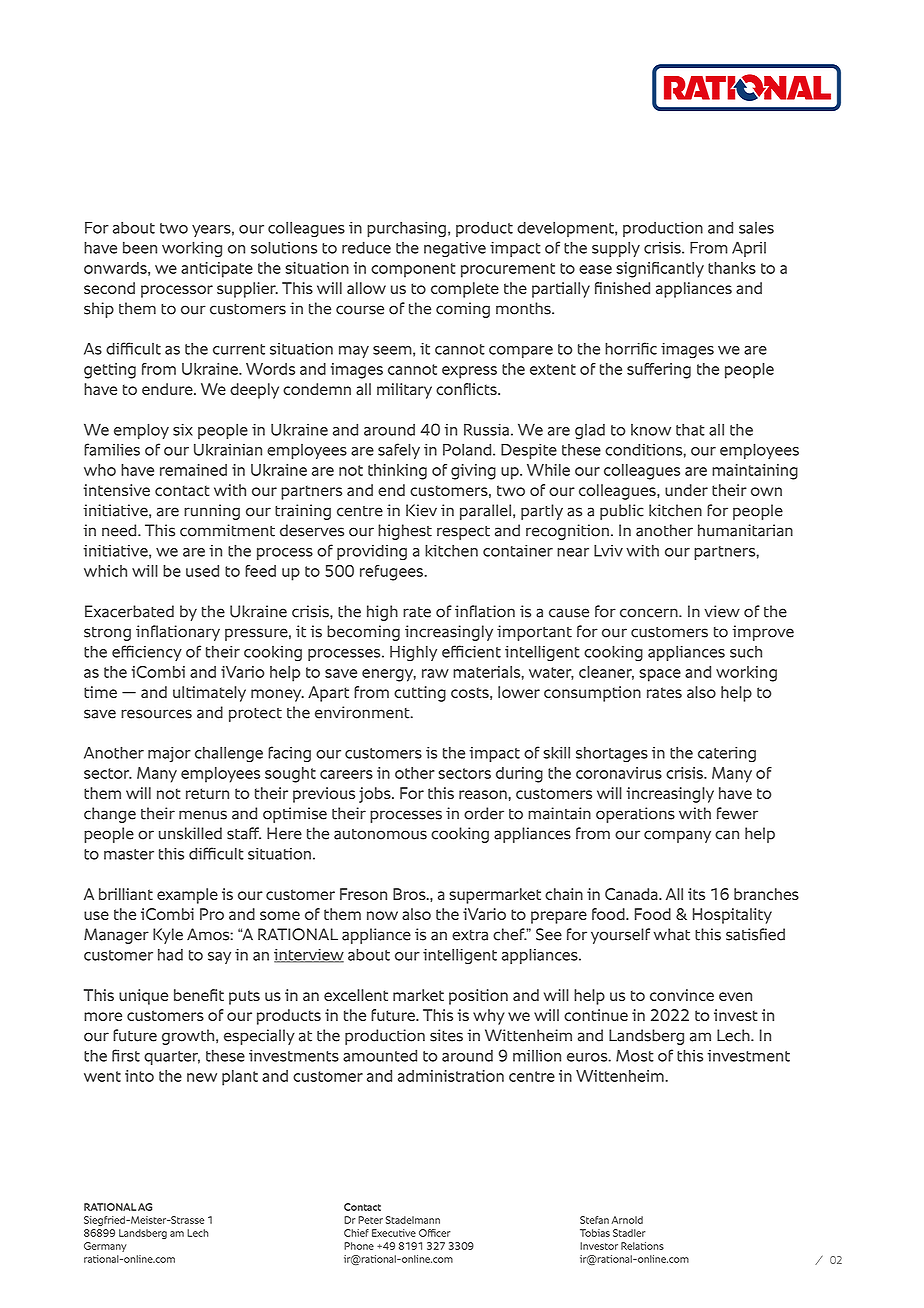 This page has width=924, height=1308. Describe the element at coordinates (660, 270) in the page. I see `significantly` at that location.
